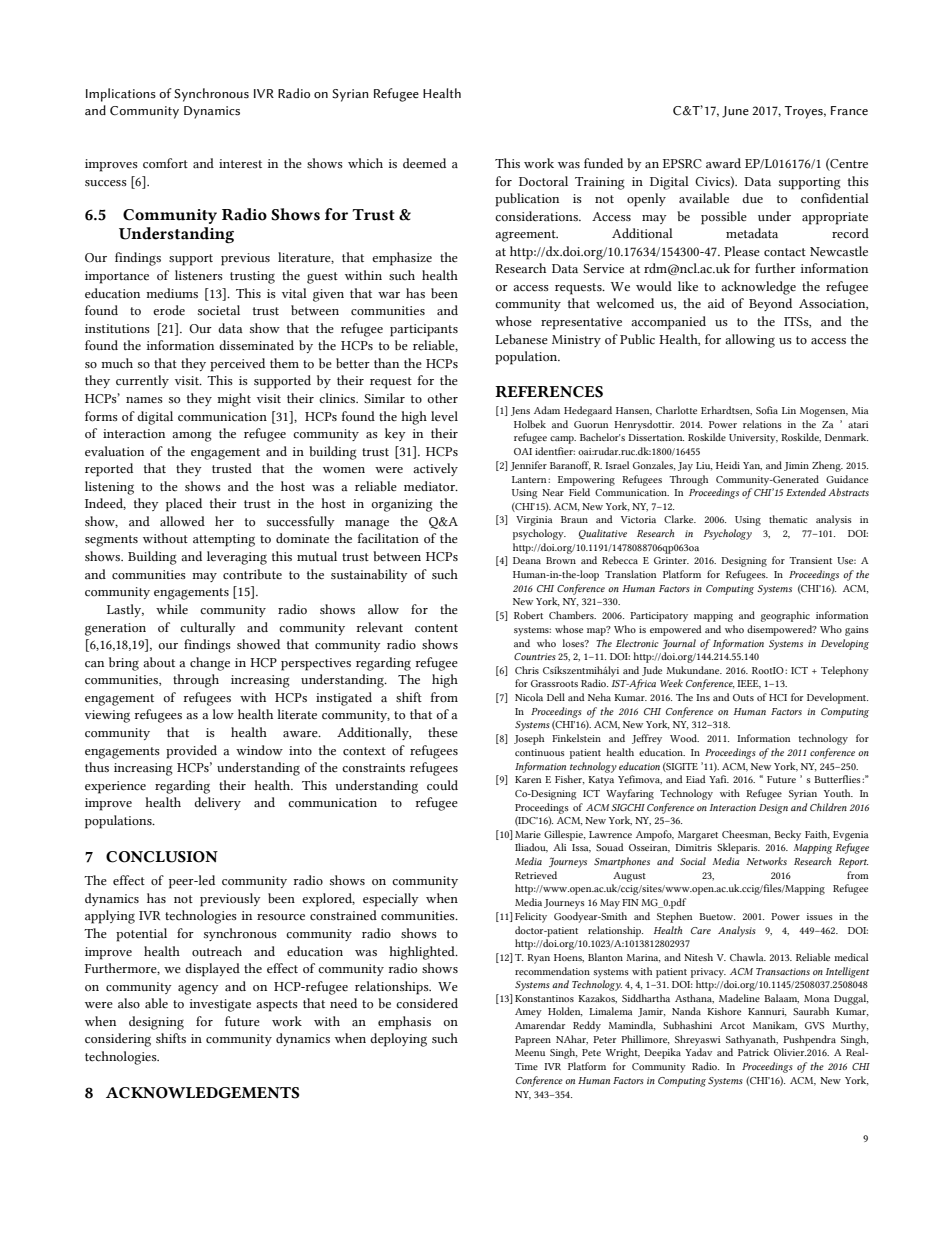  Describe the element at coordinates (220, 1005) in the screenshot. I see `investigate` at that location.
